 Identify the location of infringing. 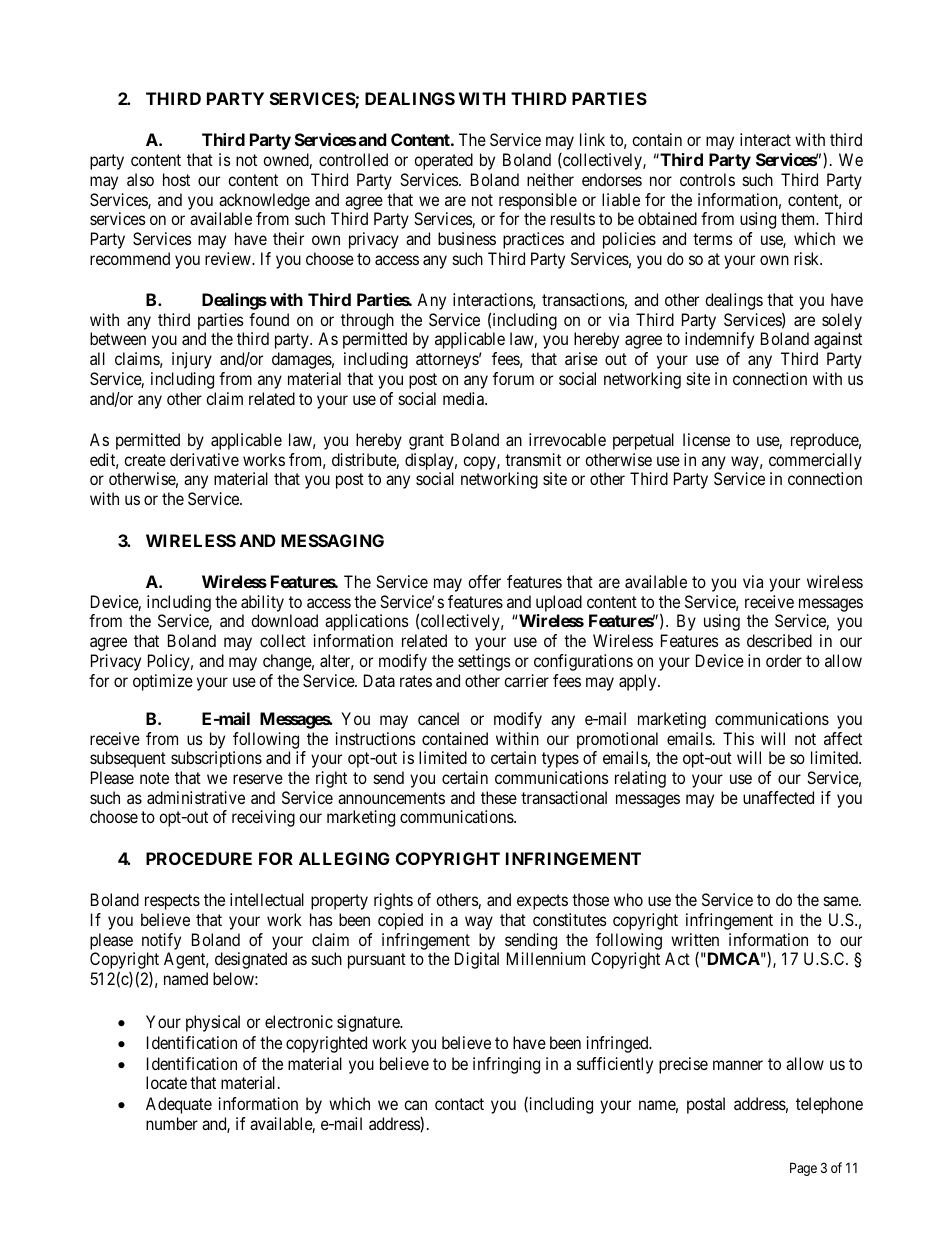
(506, 1065).
